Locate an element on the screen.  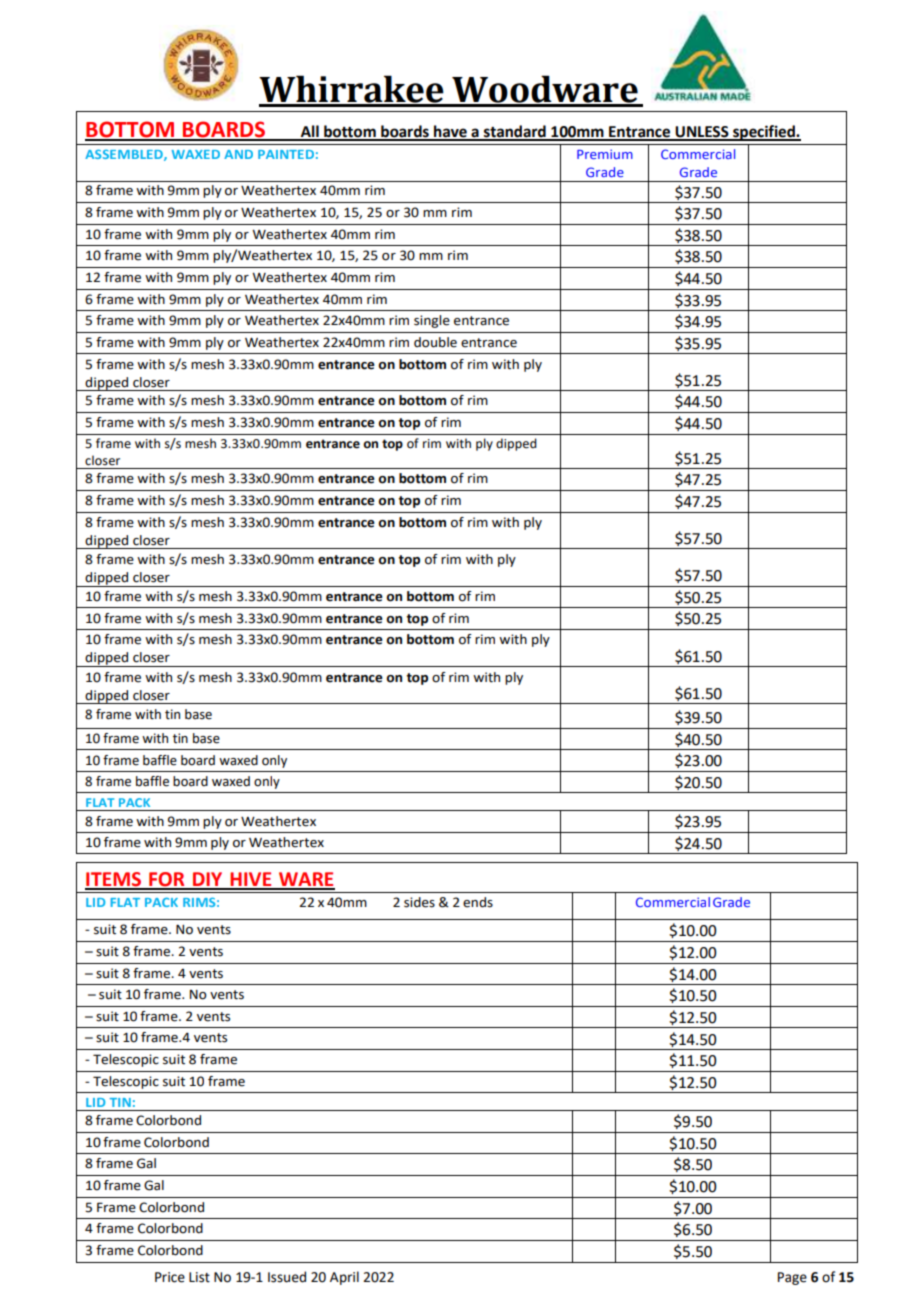
List is located at coordinates (199, 1277).
